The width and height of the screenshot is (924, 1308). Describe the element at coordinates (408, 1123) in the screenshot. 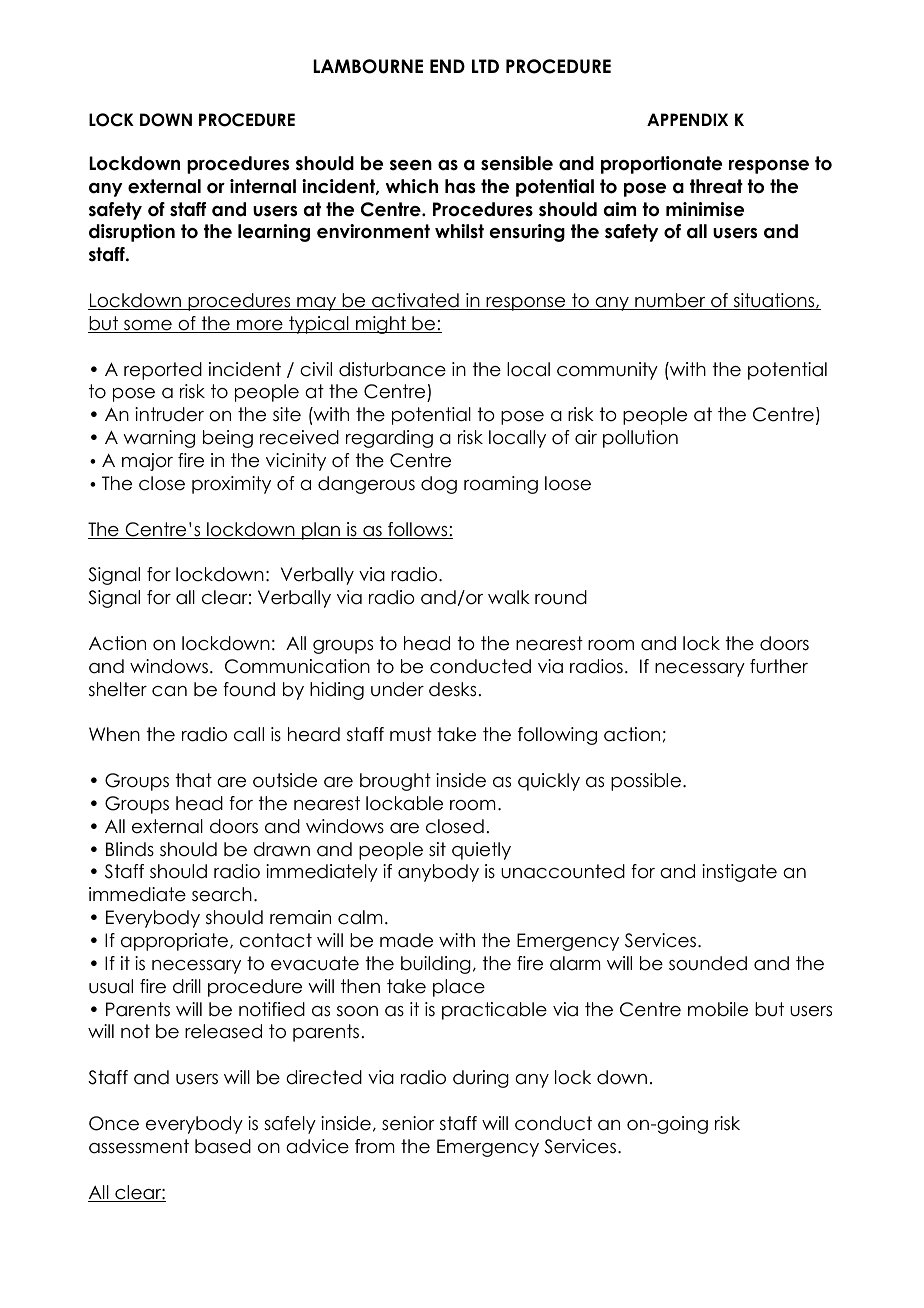

I see `senior` at that location.
